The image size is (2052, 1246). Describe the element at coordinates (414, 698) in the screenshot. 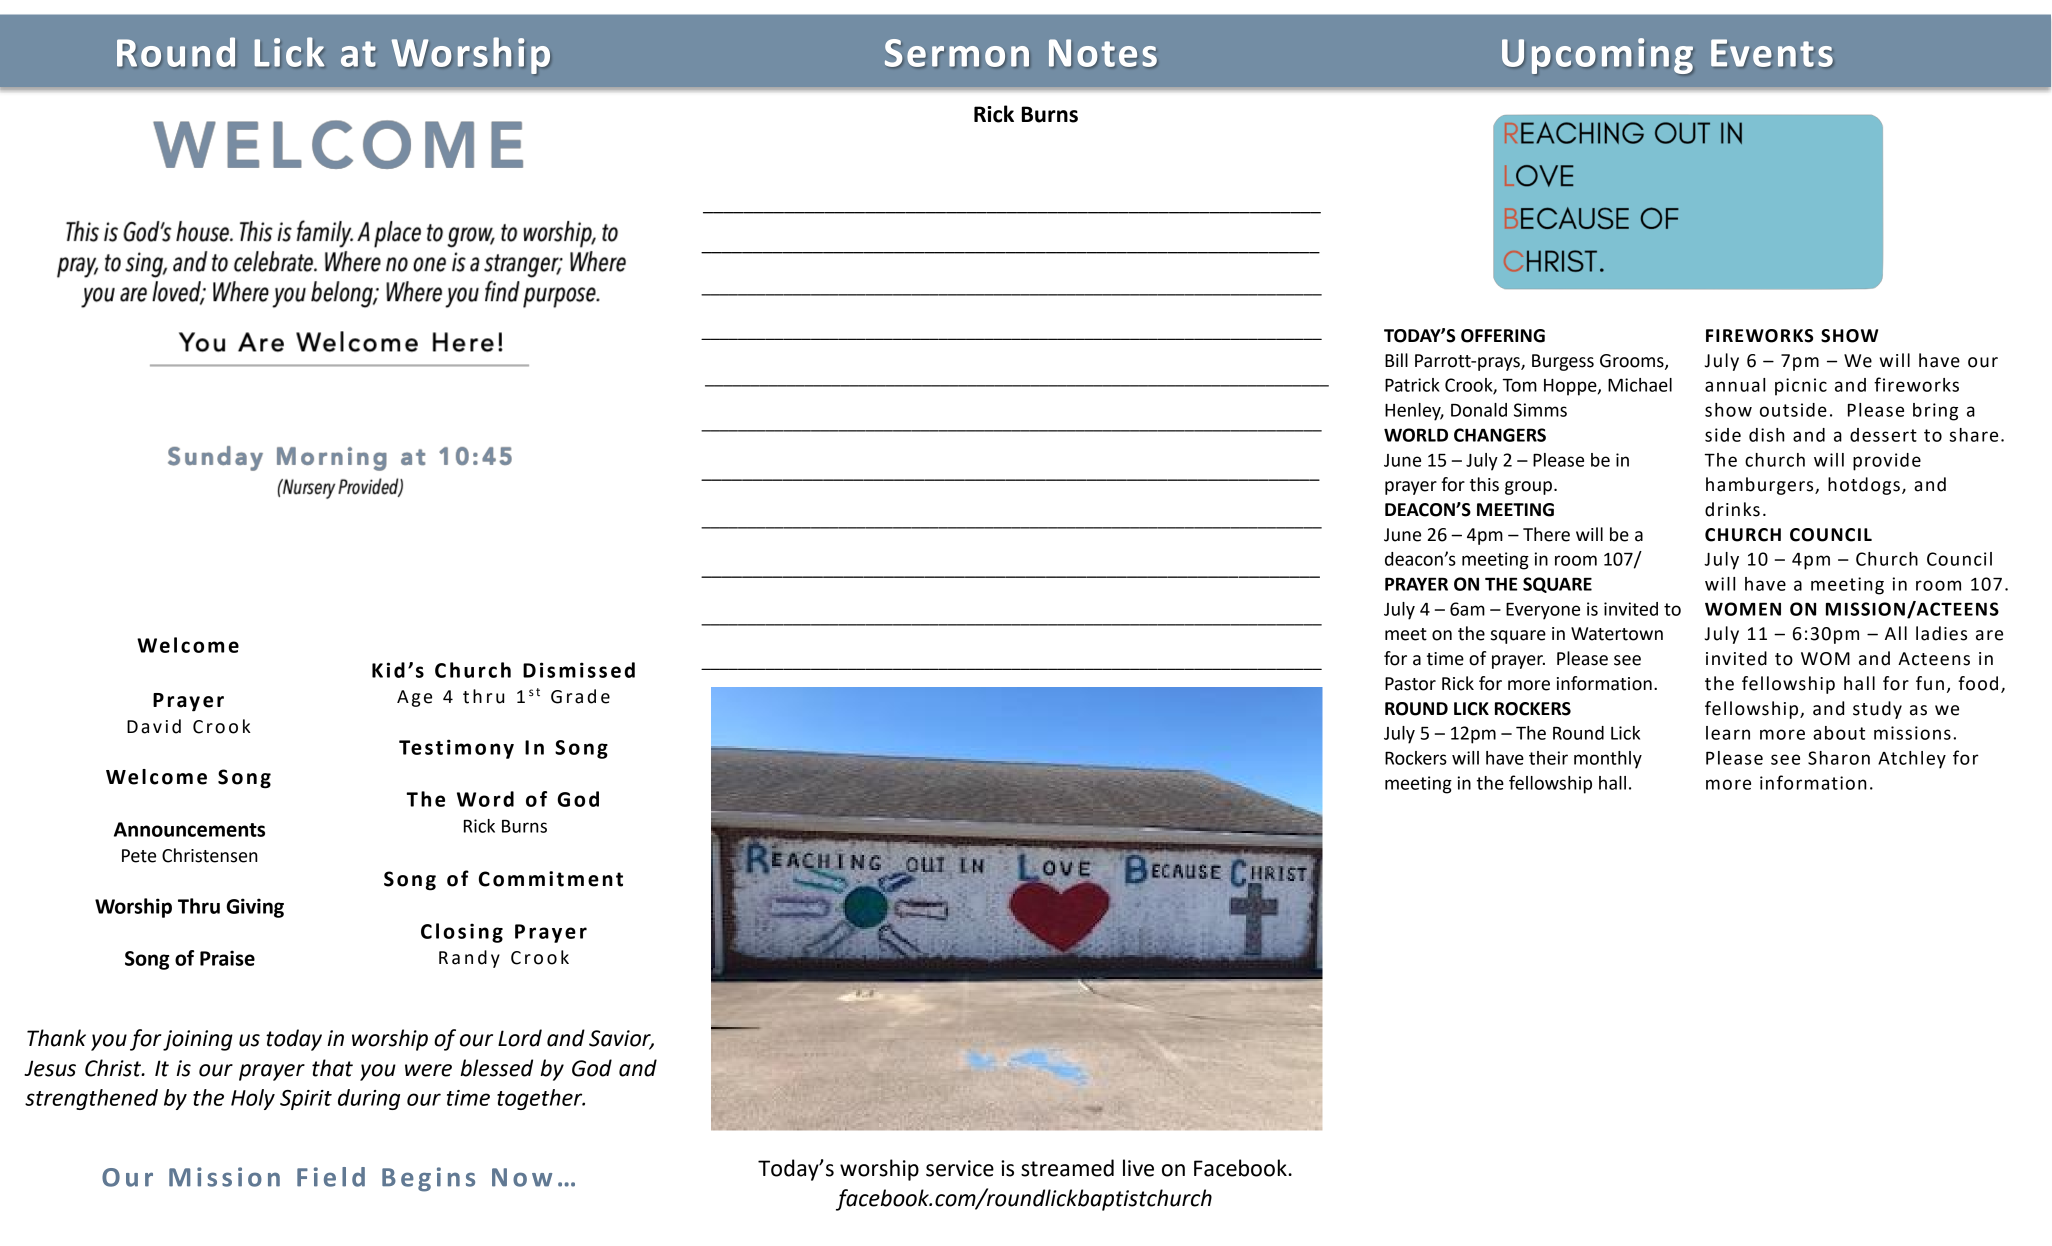

I see `Age` at that location.
